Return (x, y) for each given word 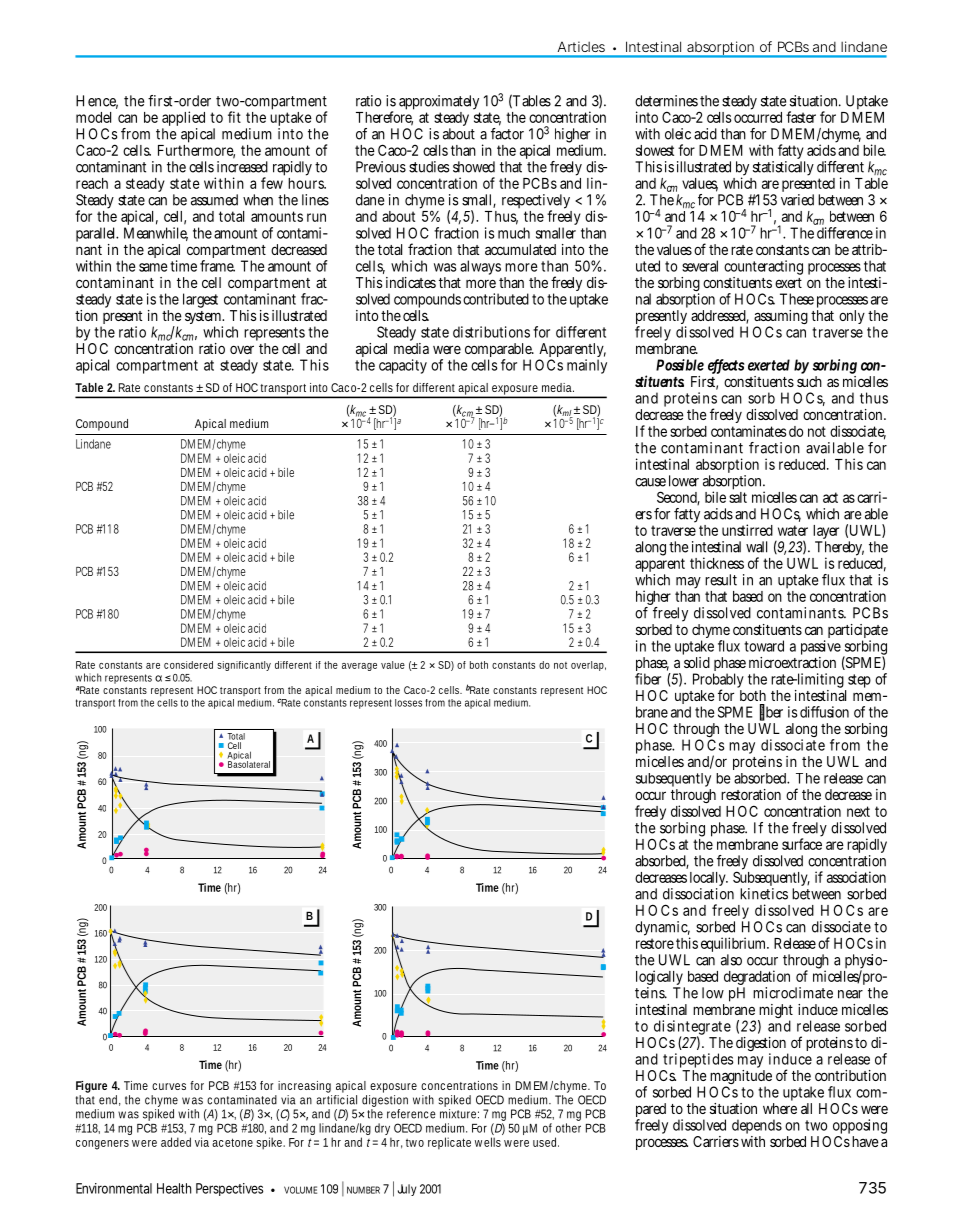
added (176, 1142)
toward (764, 646)
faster (801, 117)
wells (488, 1142)
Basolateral (249, 763)
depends (757, 1128)
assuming (781, 318)
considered (188, 665)
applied (183, 120)
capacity (403, 366)
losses (408, 703)
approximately (439, 104)
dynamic (661, 930)
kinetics (764, 894)
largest (200, 300)
